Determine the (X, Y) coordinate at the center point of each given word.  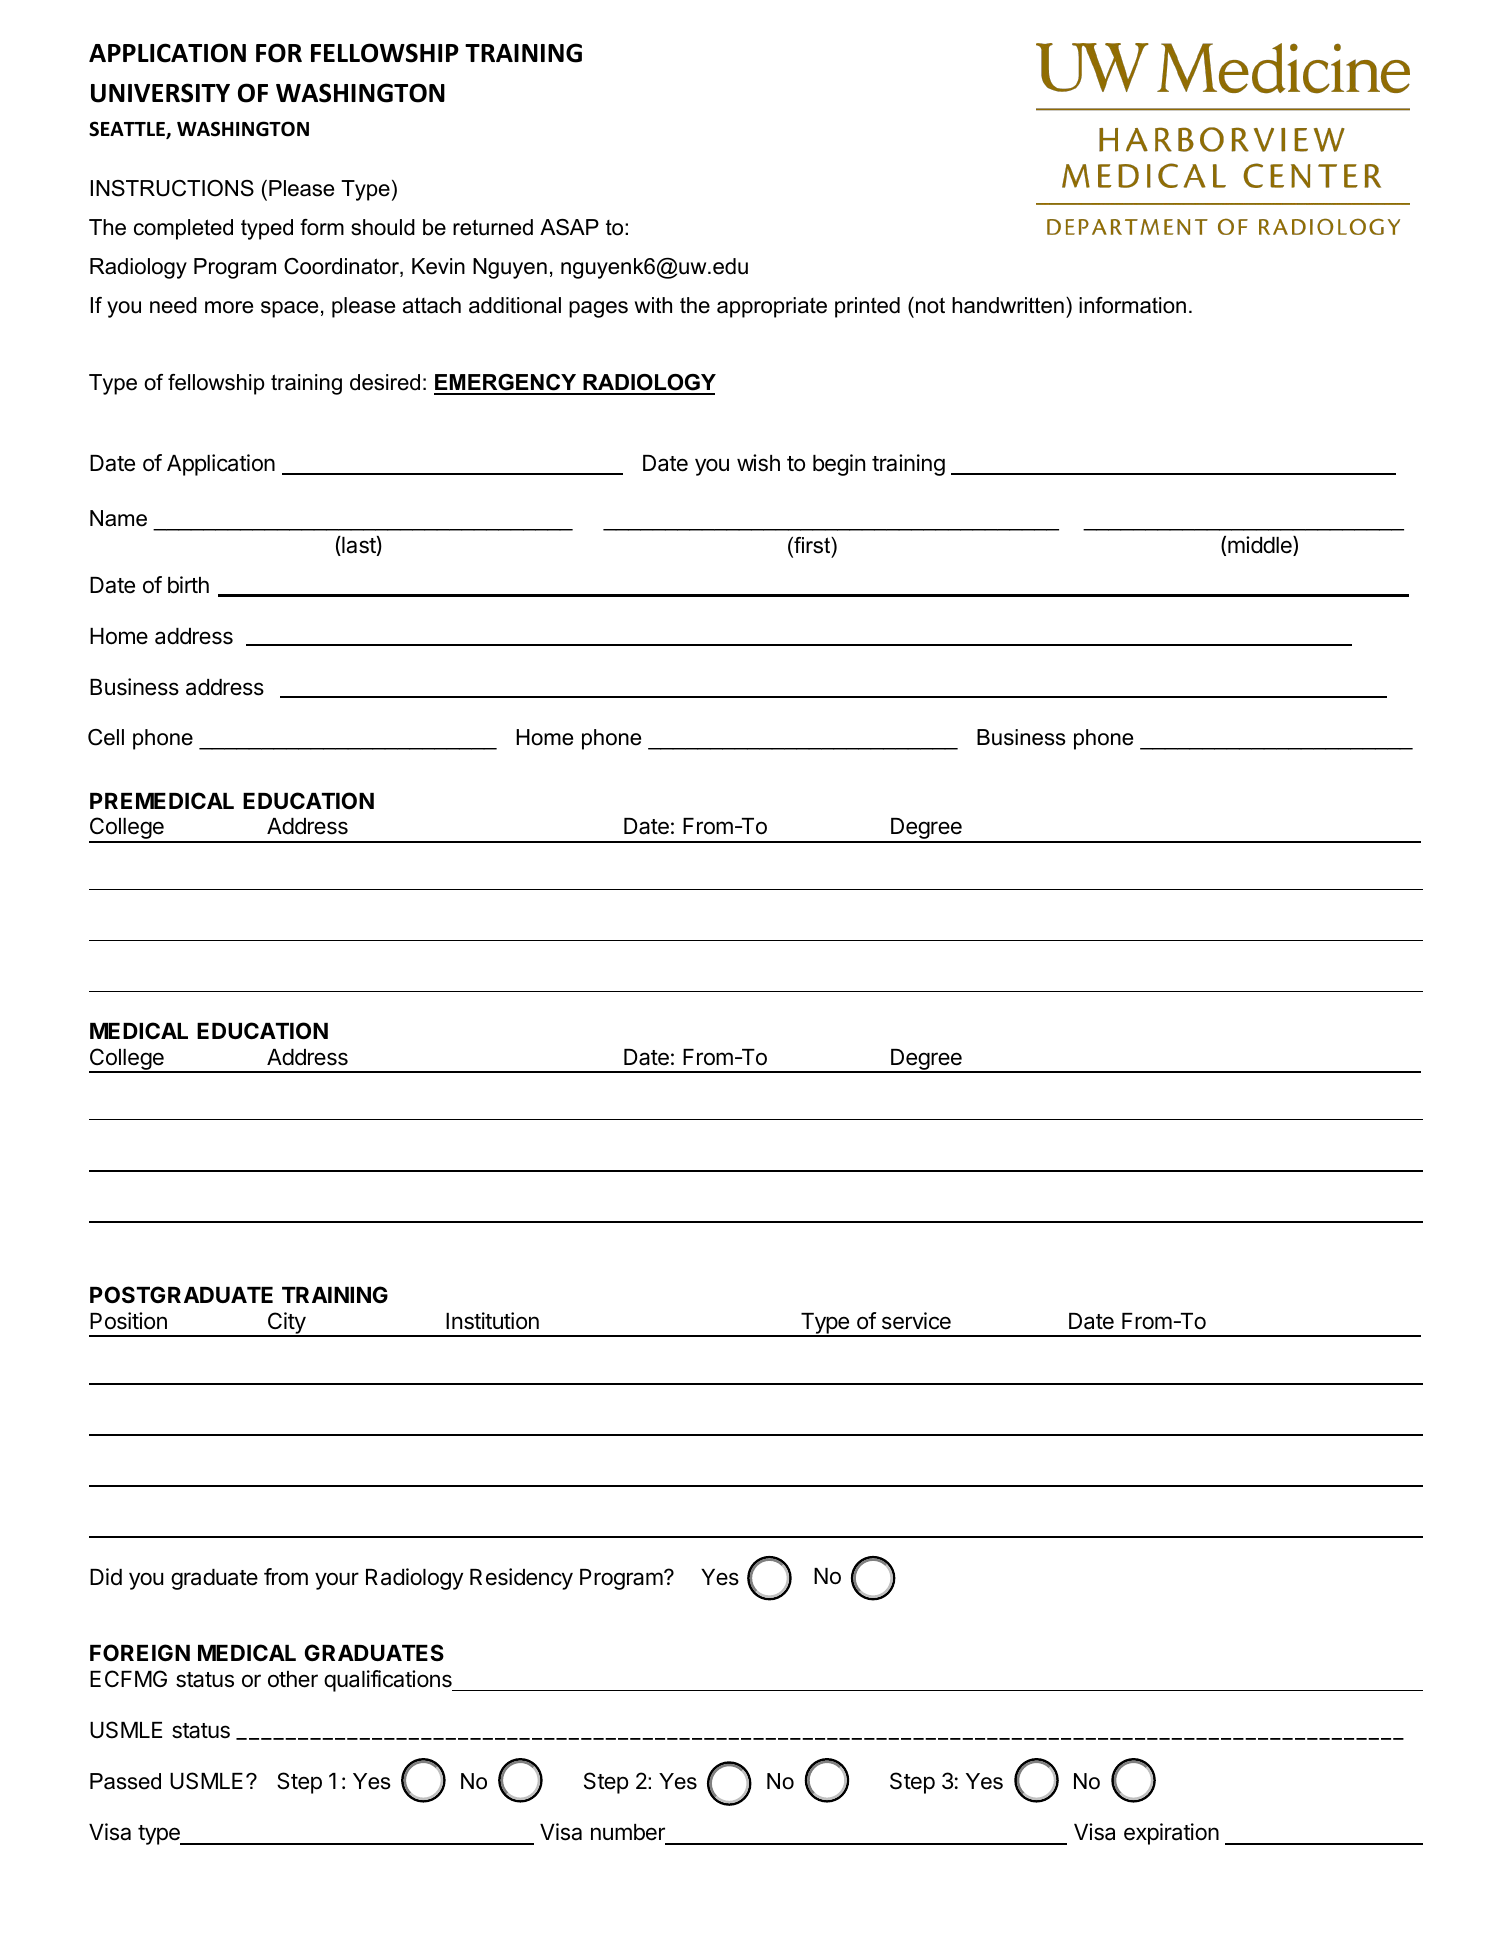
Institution (492, 1321)
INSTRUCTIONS (172, 188)
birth (188, 585)
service (916, 1321)
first (812, 546)
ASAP (569, 227)
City (286, 1324)
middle (1261, 546)
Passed (125, 1781)
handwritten (1008, 305)
